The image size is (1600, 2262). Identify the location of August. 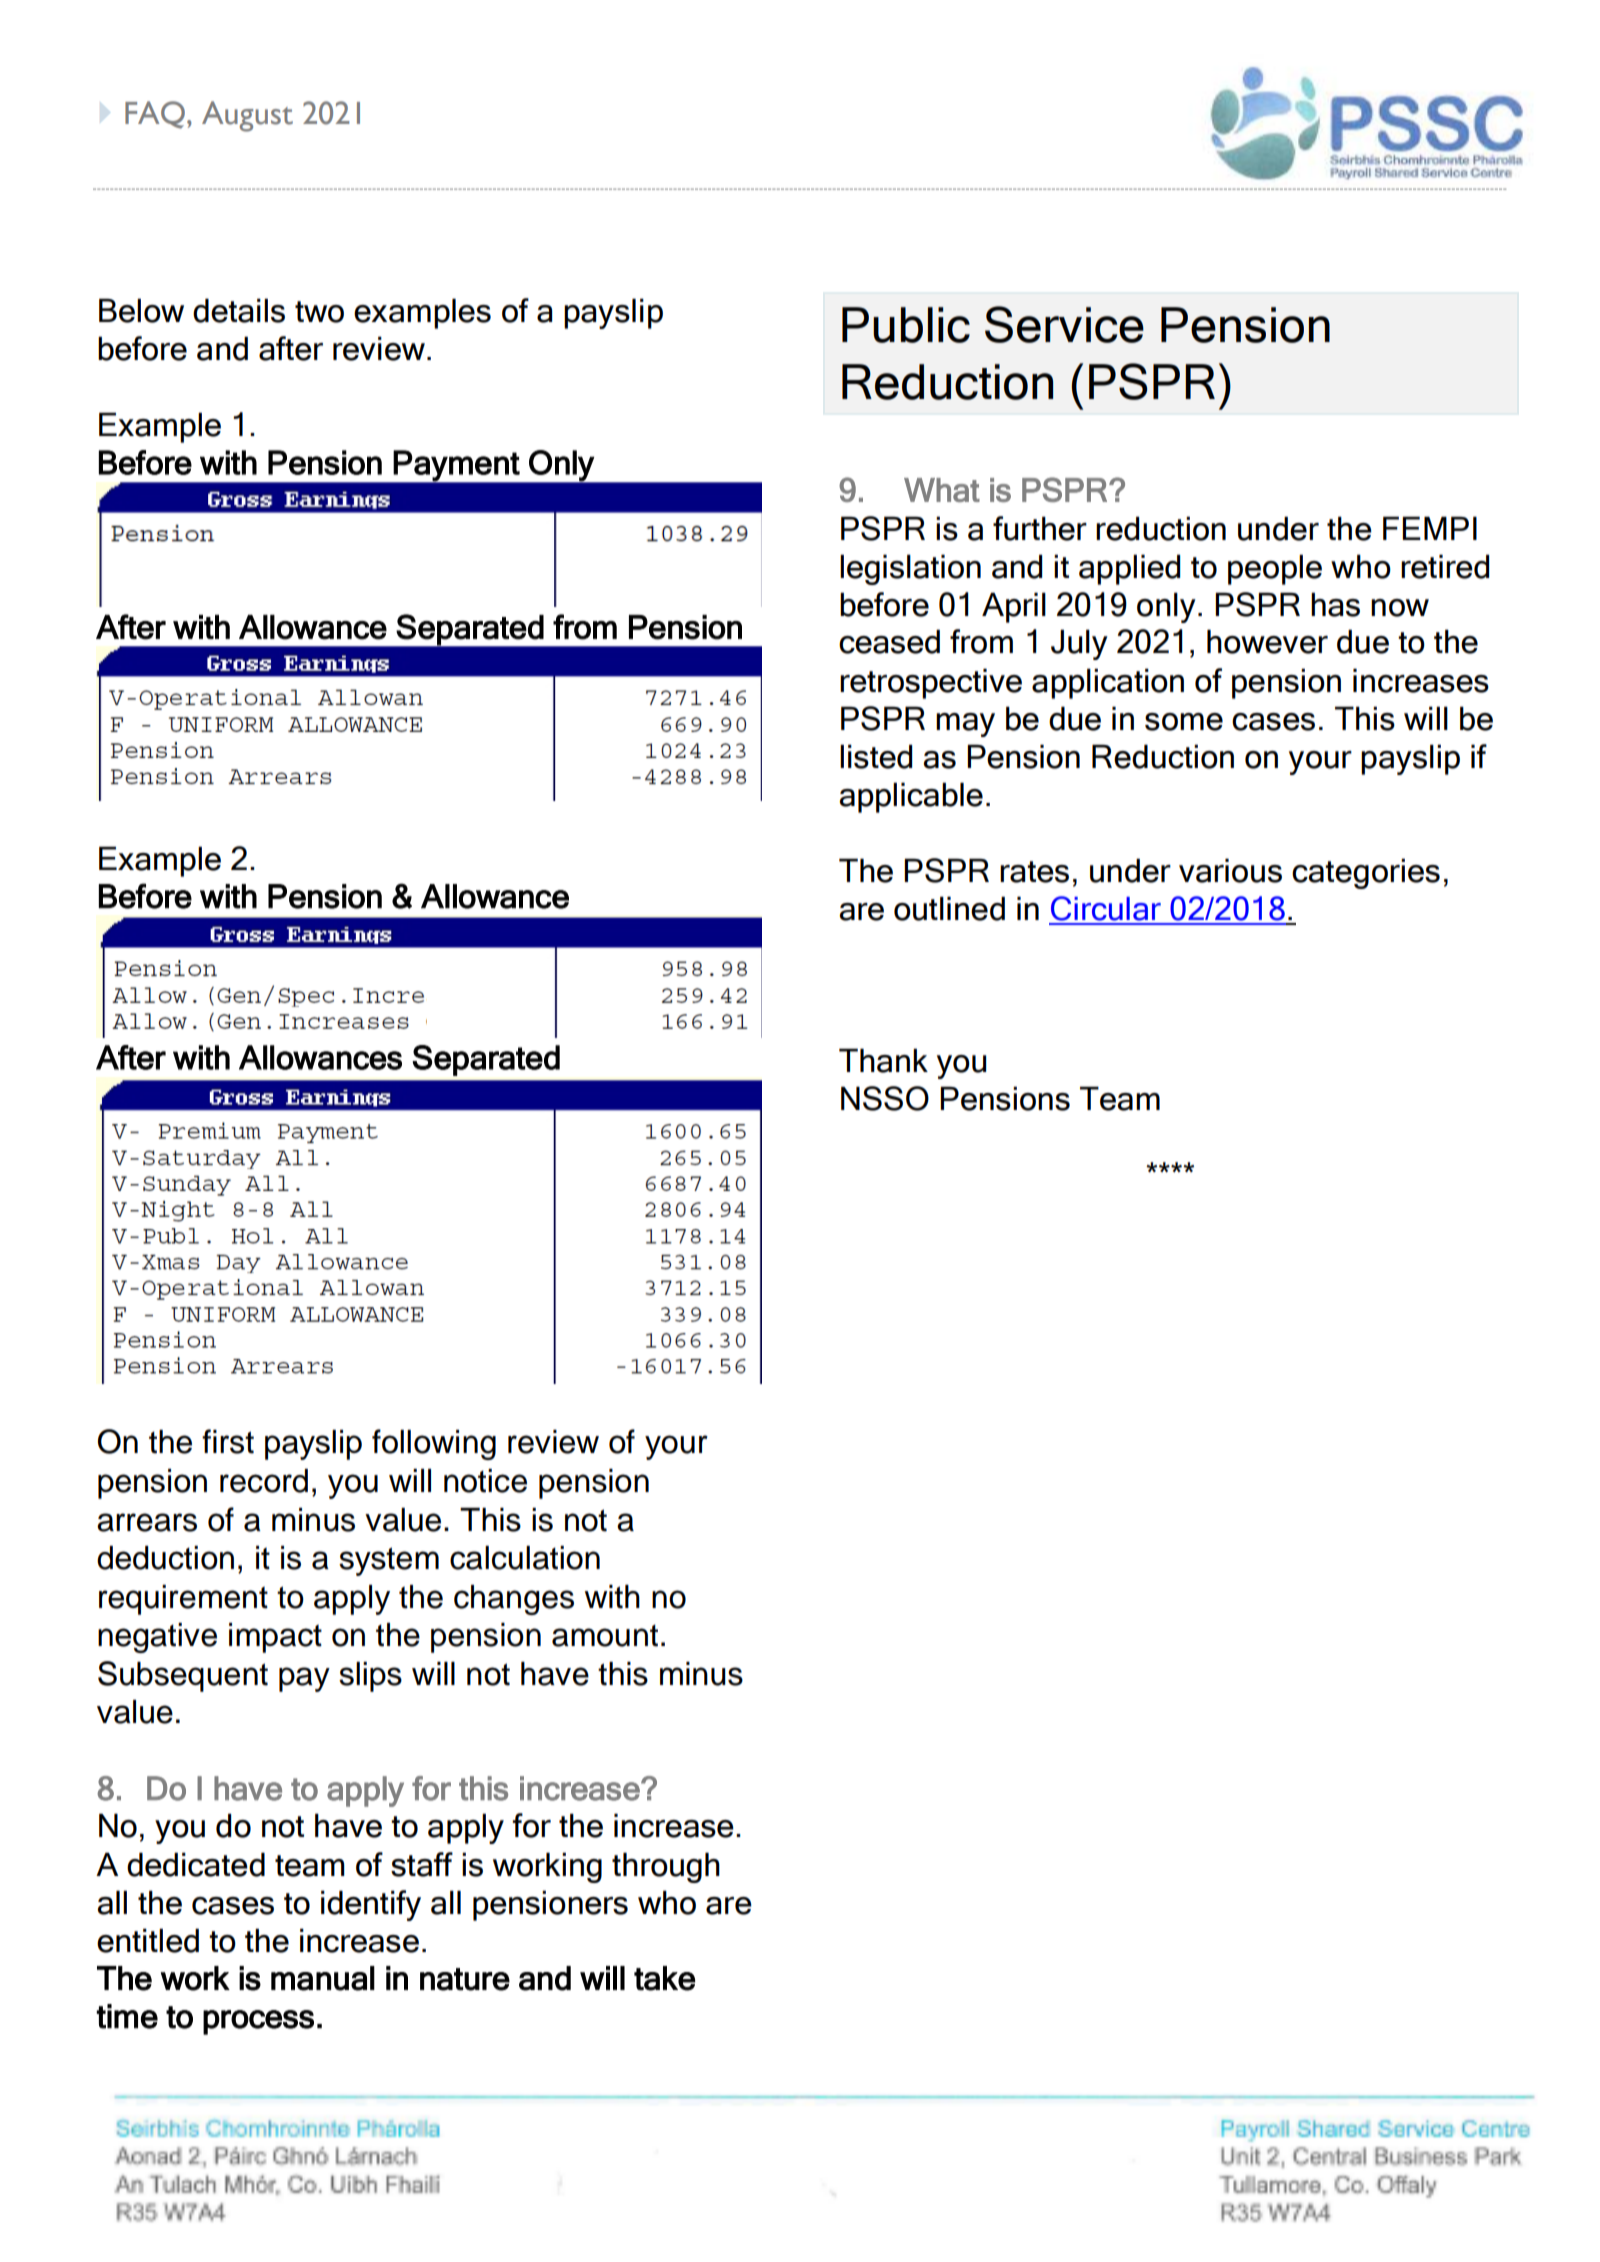
(247, 116).
